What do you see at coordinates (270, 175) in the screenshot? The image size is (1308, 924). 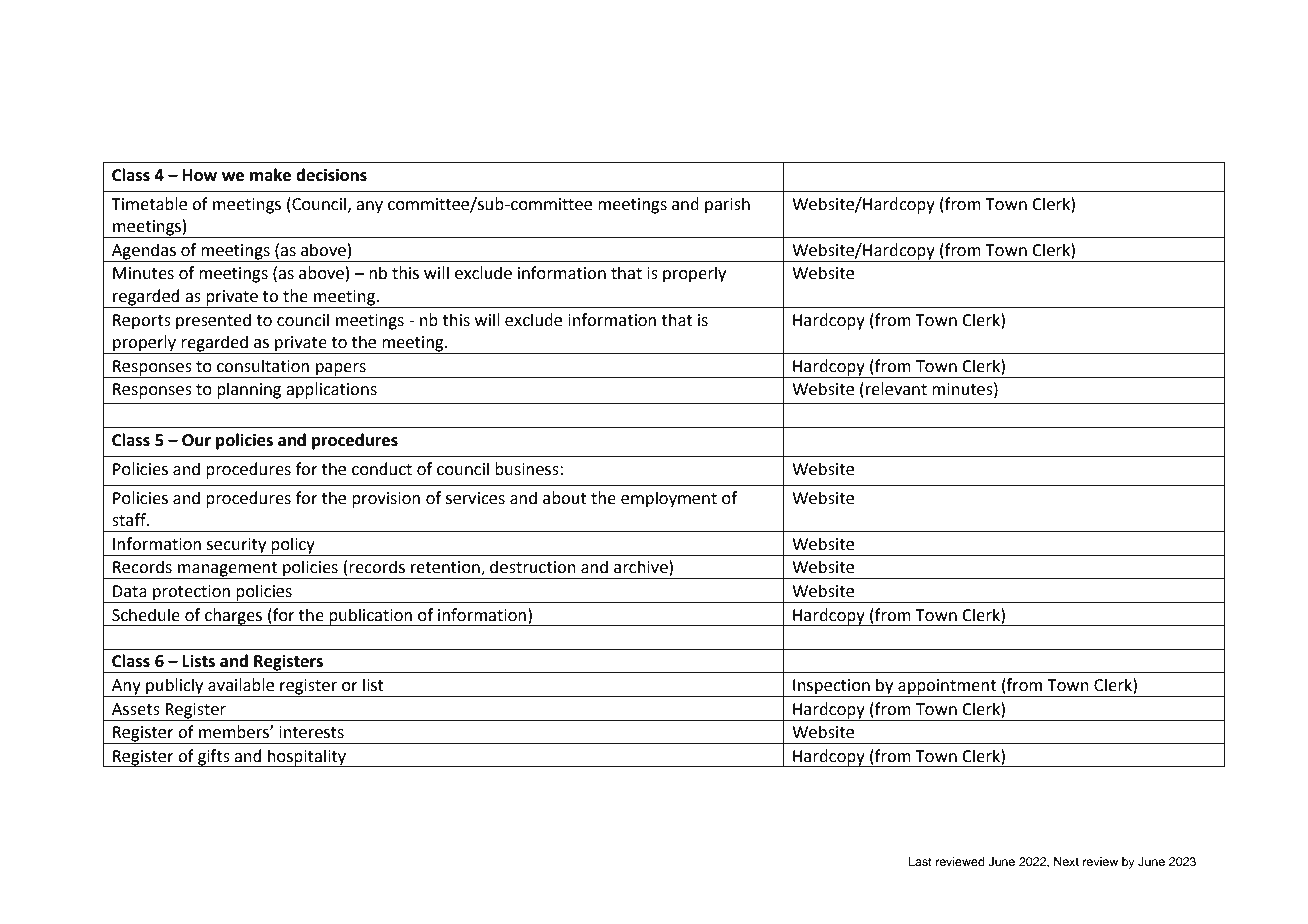 I see `make` at bounding box center [270, 175].
